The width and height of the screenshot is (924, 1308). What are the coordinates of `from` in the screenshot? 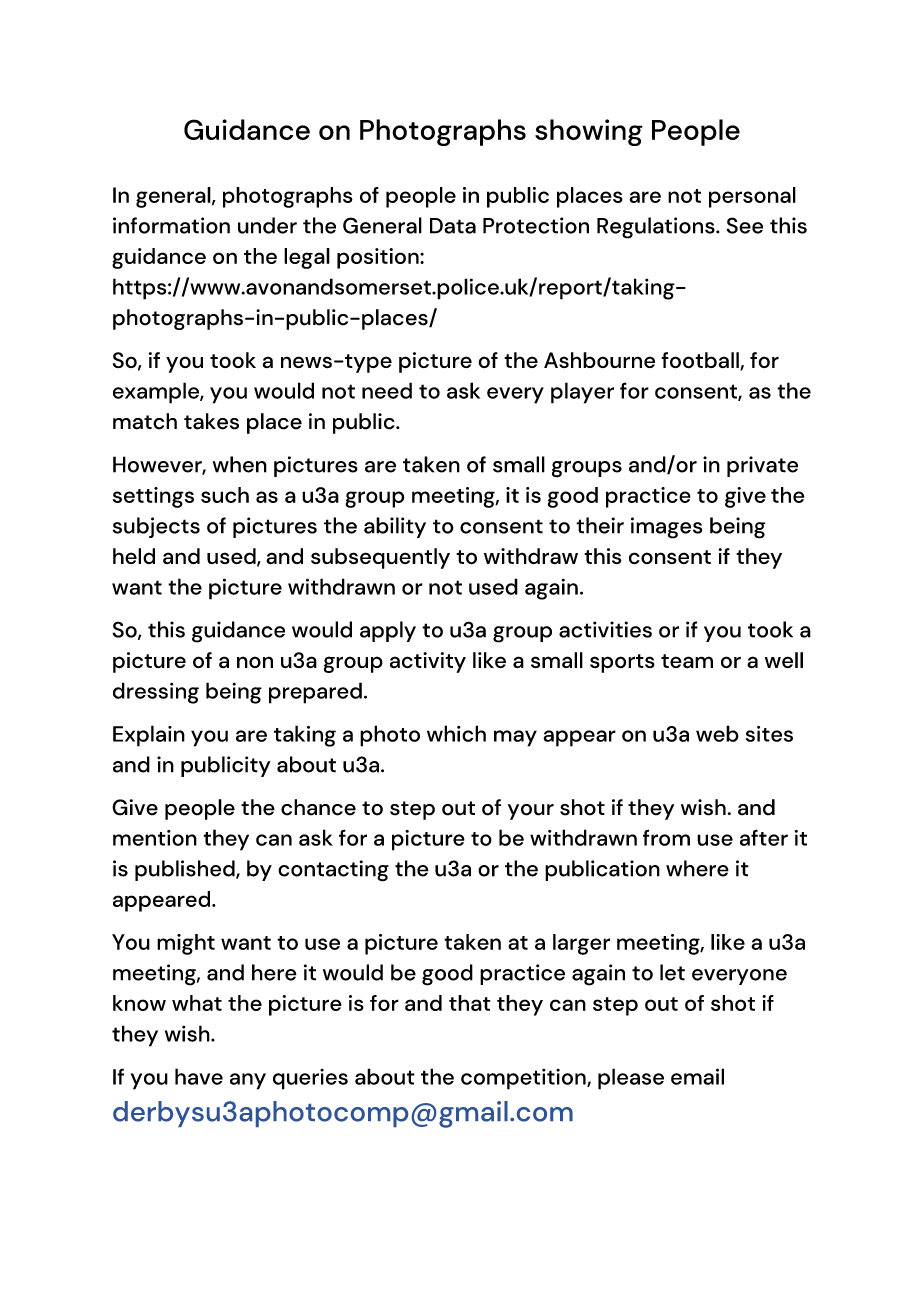 It's located at (666, 837).
